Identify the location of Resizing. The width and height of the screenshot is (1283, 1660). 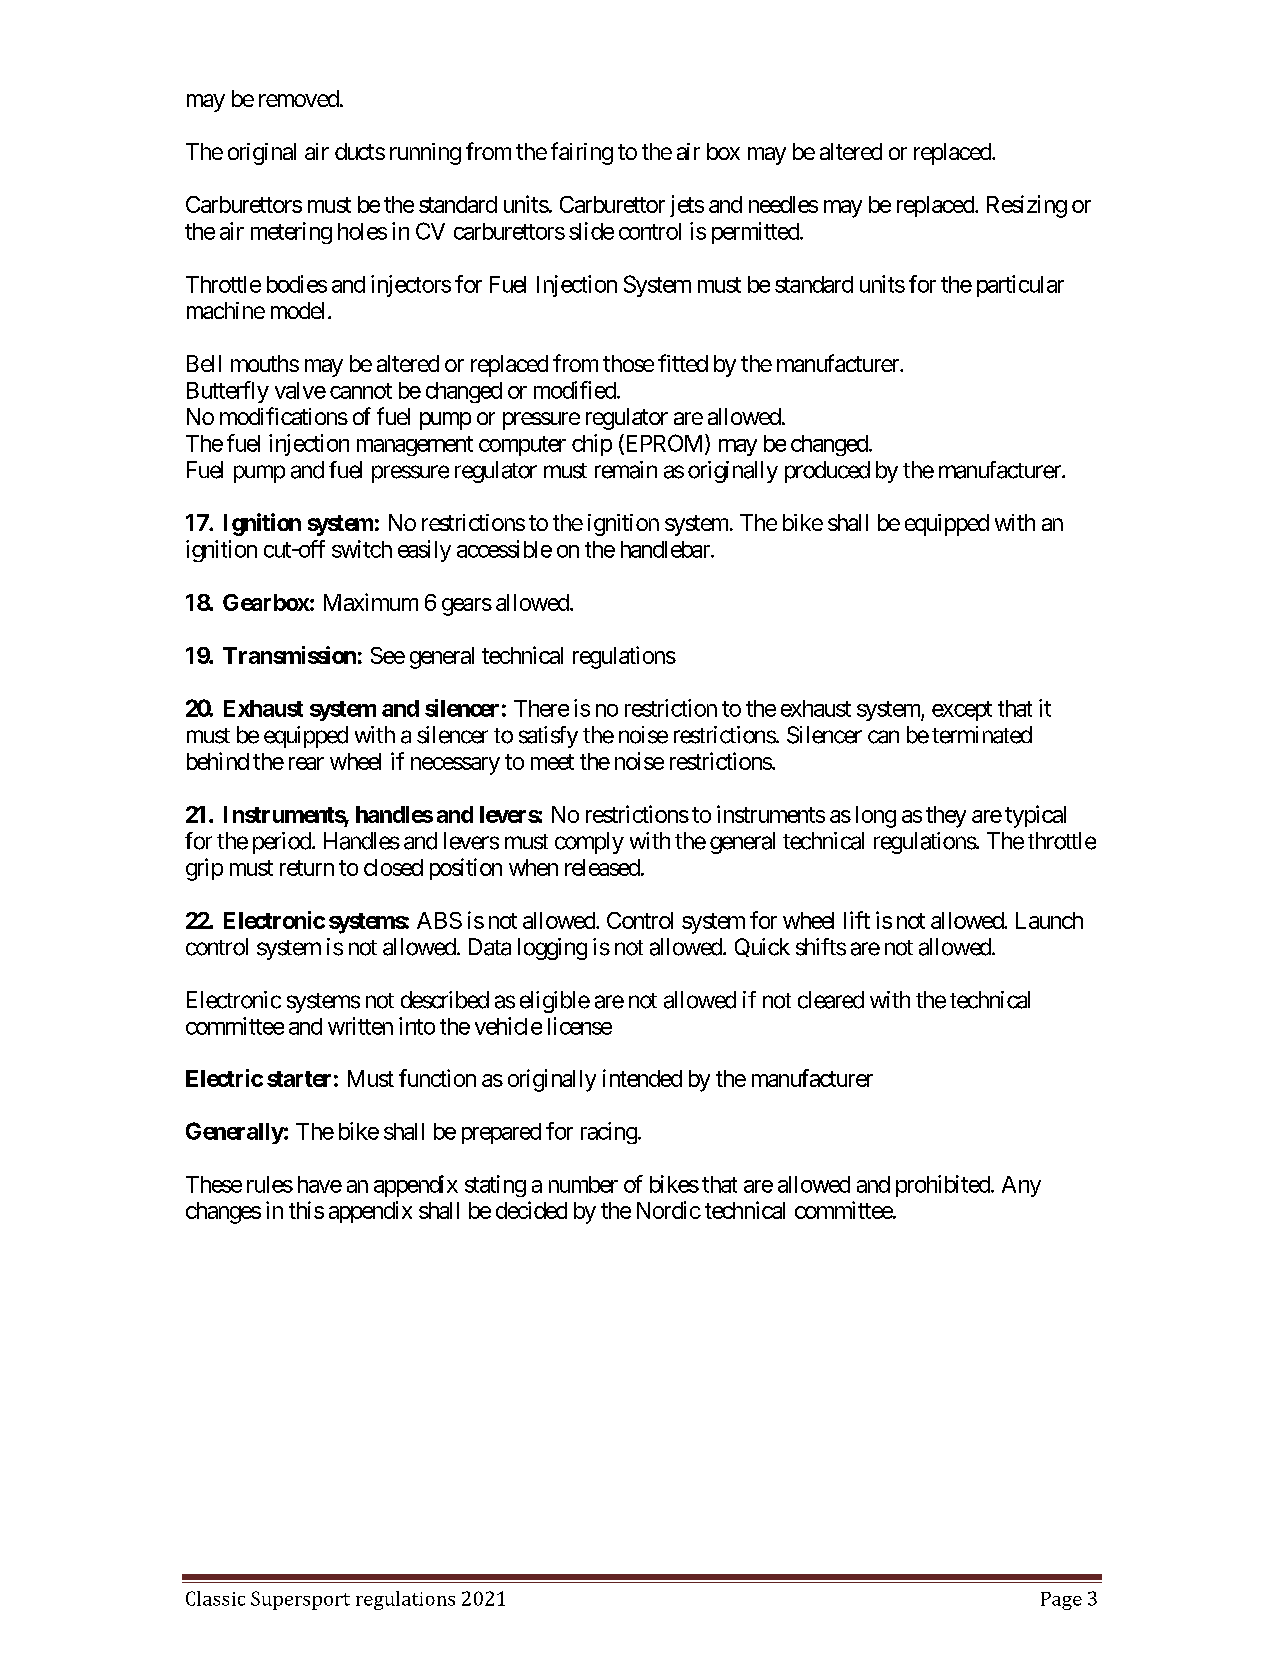
(1027, 206).
